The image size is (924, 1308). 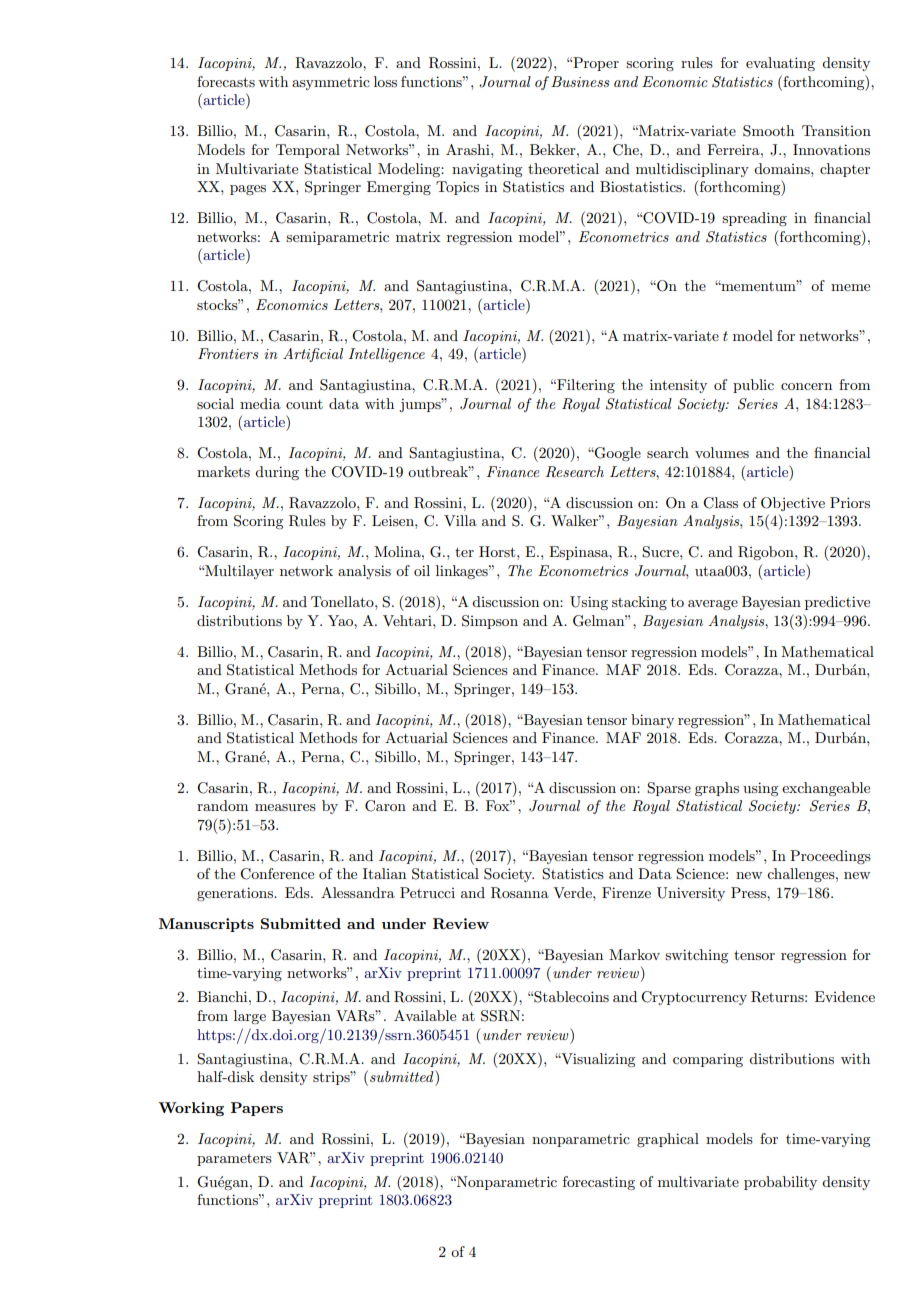 What do you see at coordinates (722, 452) in the screenshot?
I see `volumes` at bounding box center [722, 452].
